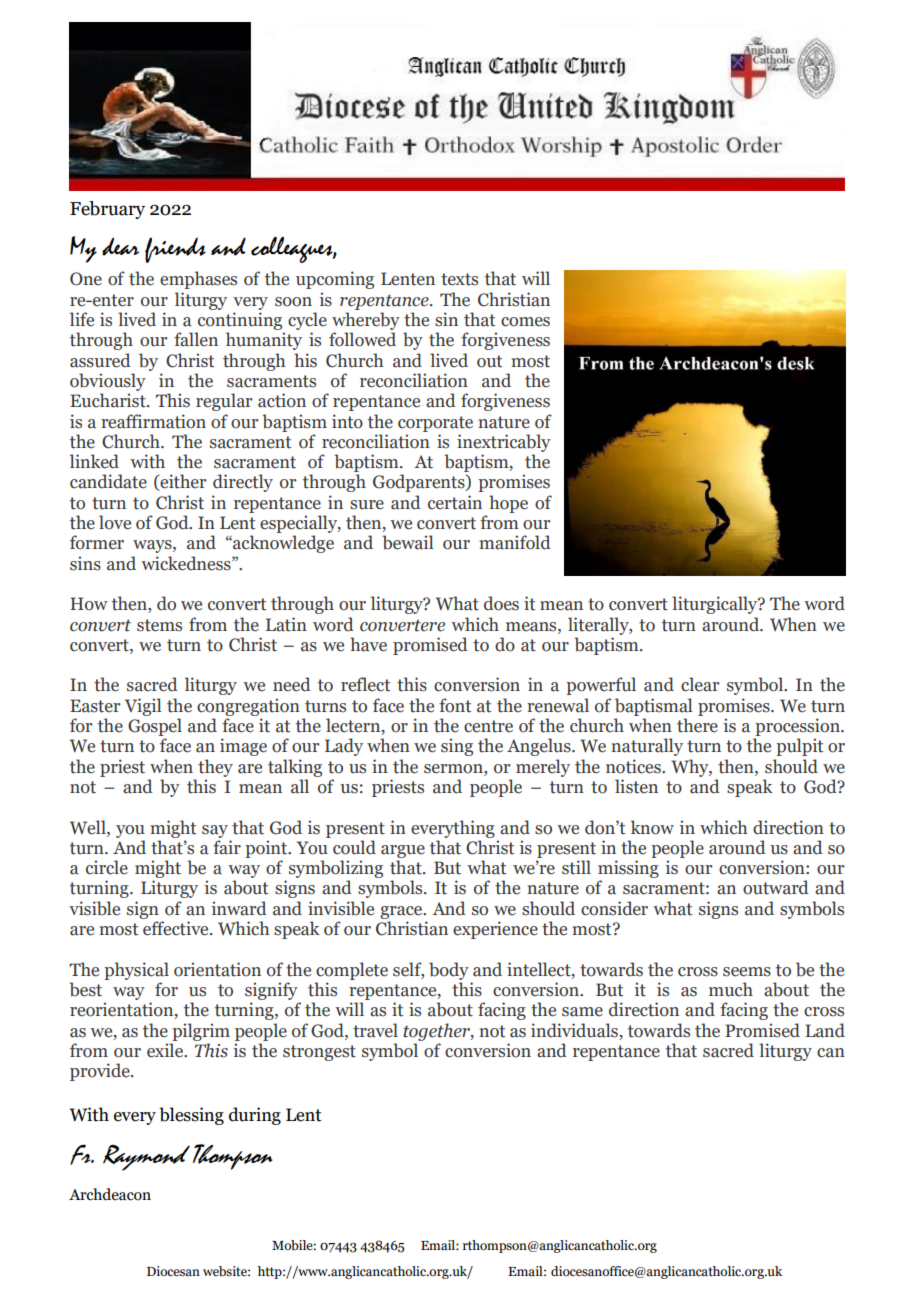 The height and width of the screenshot is (1308, 924). I want to click on listen, so click(636, 786).
